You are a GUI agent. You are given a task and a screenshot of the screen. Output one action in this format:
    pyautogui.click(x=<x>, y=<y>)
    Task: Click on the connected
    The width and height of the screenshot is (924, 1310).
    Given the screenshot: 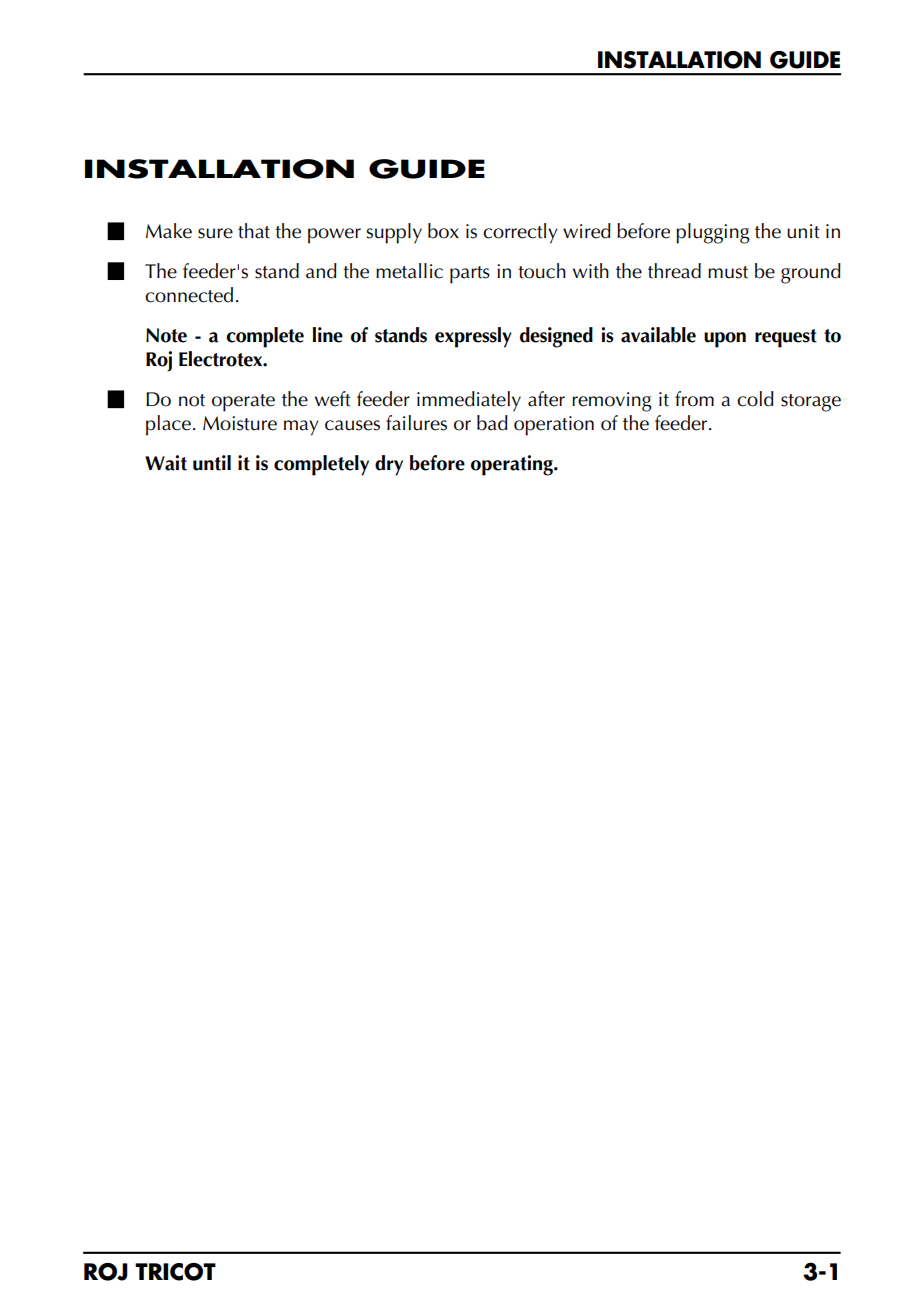 What is the action you would take?
    pyautogui.click(x=189, y=295)
